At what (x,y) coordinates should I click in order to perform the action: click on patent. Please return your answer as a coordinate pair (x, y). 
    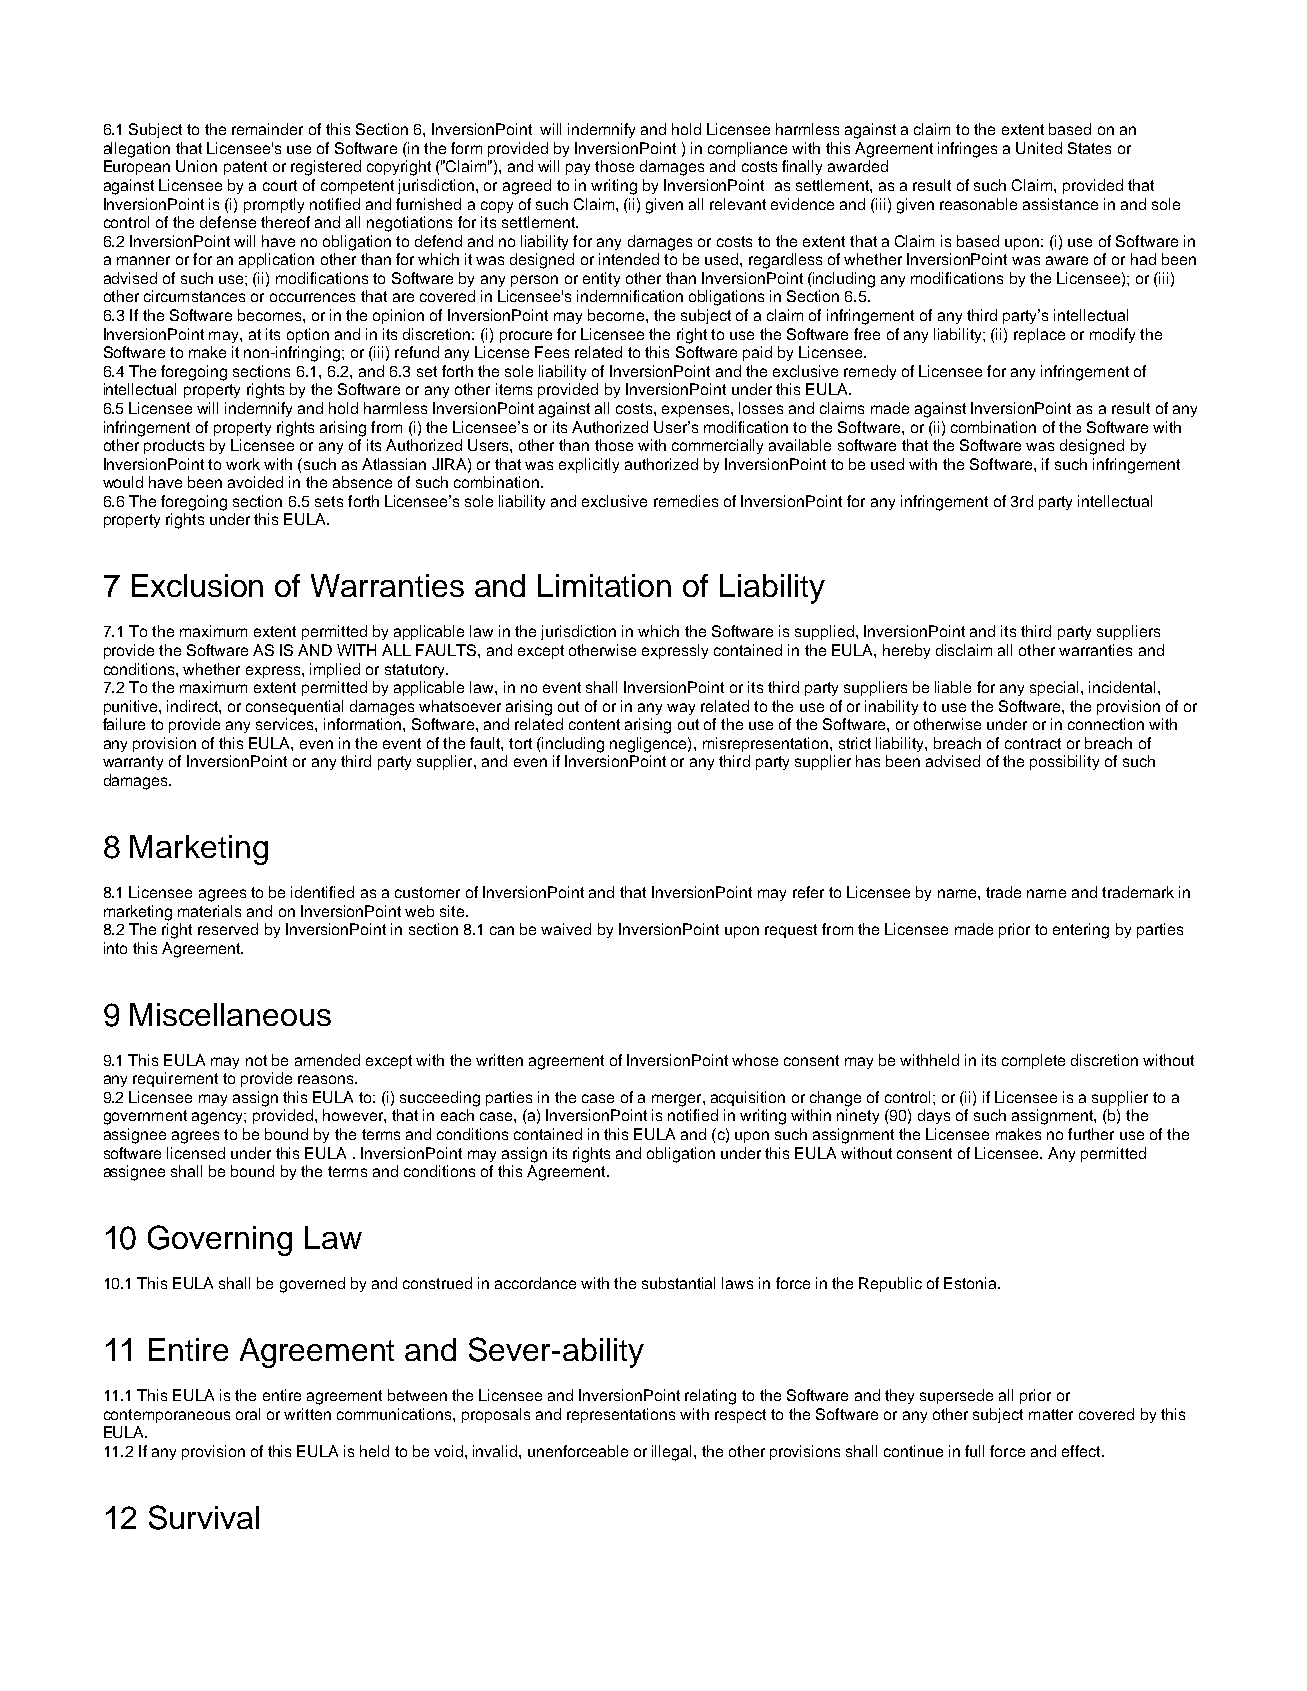
    Looking at the image, I should click on (245, 168).
